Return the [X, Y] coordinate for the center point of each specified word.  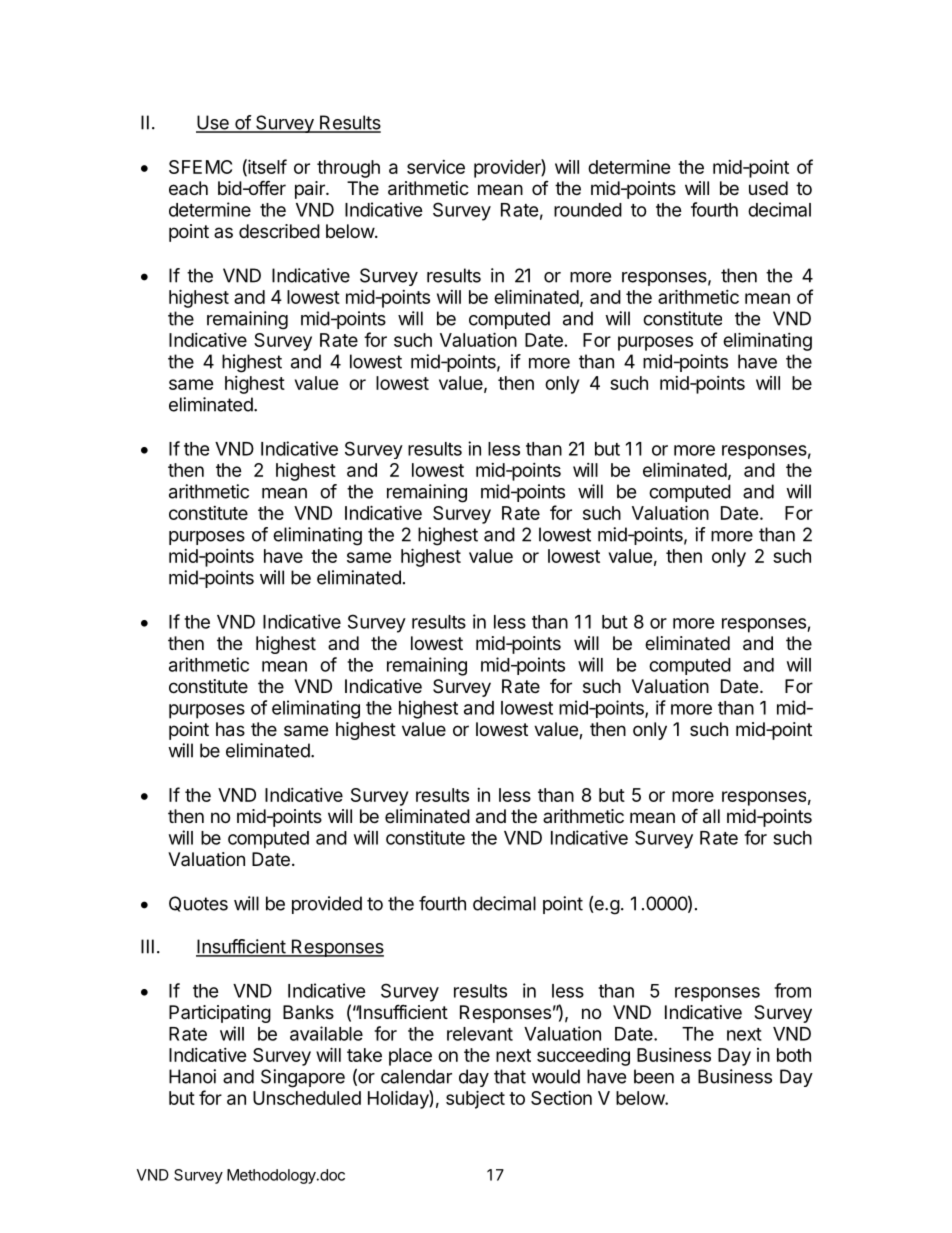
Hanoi [192, 1076]
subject [475, 1099]
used [768, 188]
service [436, 167]
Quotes [198, 904]
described [279, 231]
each [188, 188]
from [792, 990]
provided [327, 905]
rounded [588, 210]
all [711, 816]
